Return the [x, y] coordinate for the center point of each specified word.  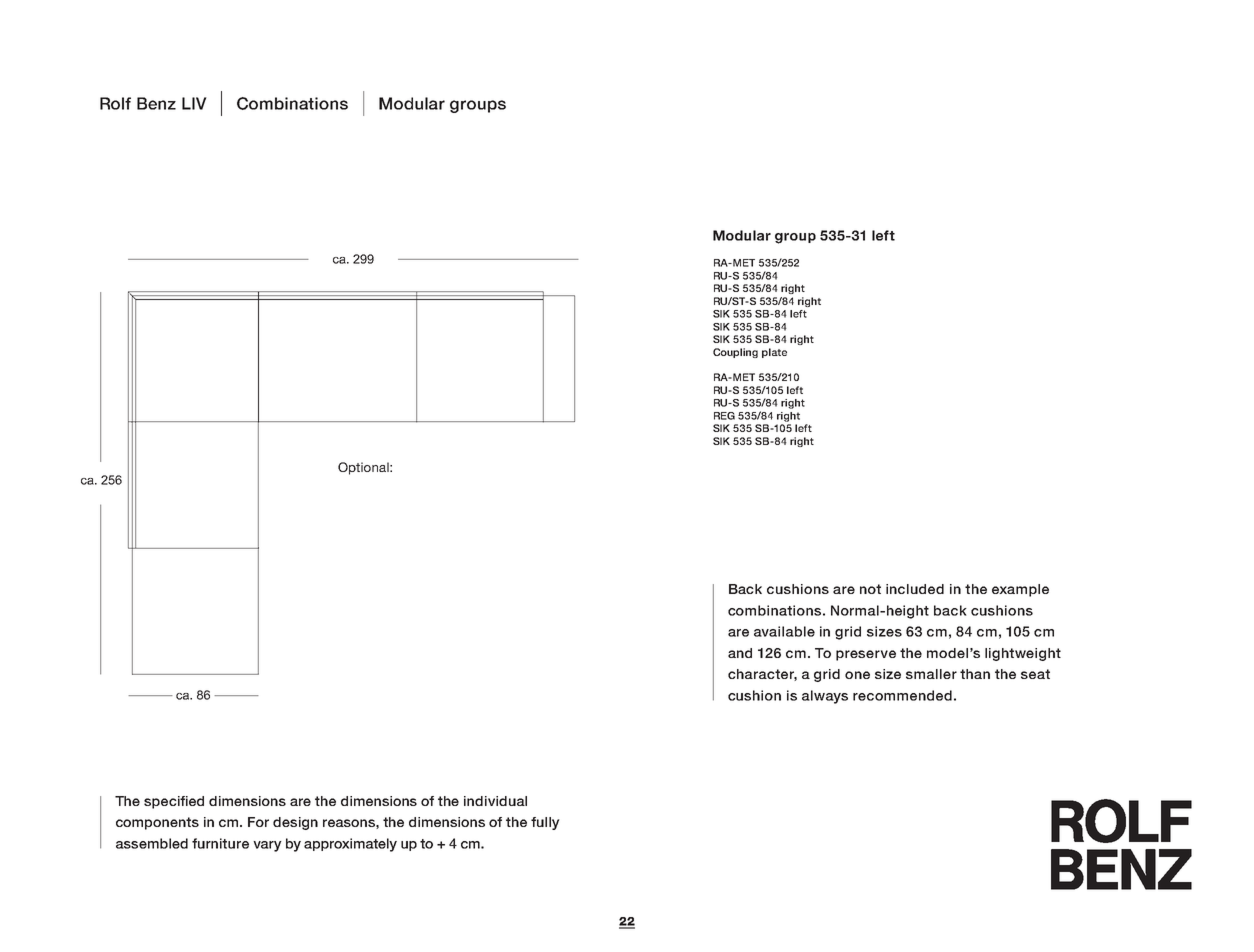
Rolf [115, 103]
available [784, 631]
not [870, 589]
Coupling [735, 353]
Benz [156, 103]
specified [174, 802]
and [740, 653]
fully [545, 823]
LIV [194, 103]
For [258, 822]
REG [724, 416]
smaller [931, 674]
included [915, 589]
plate [774, 353]
